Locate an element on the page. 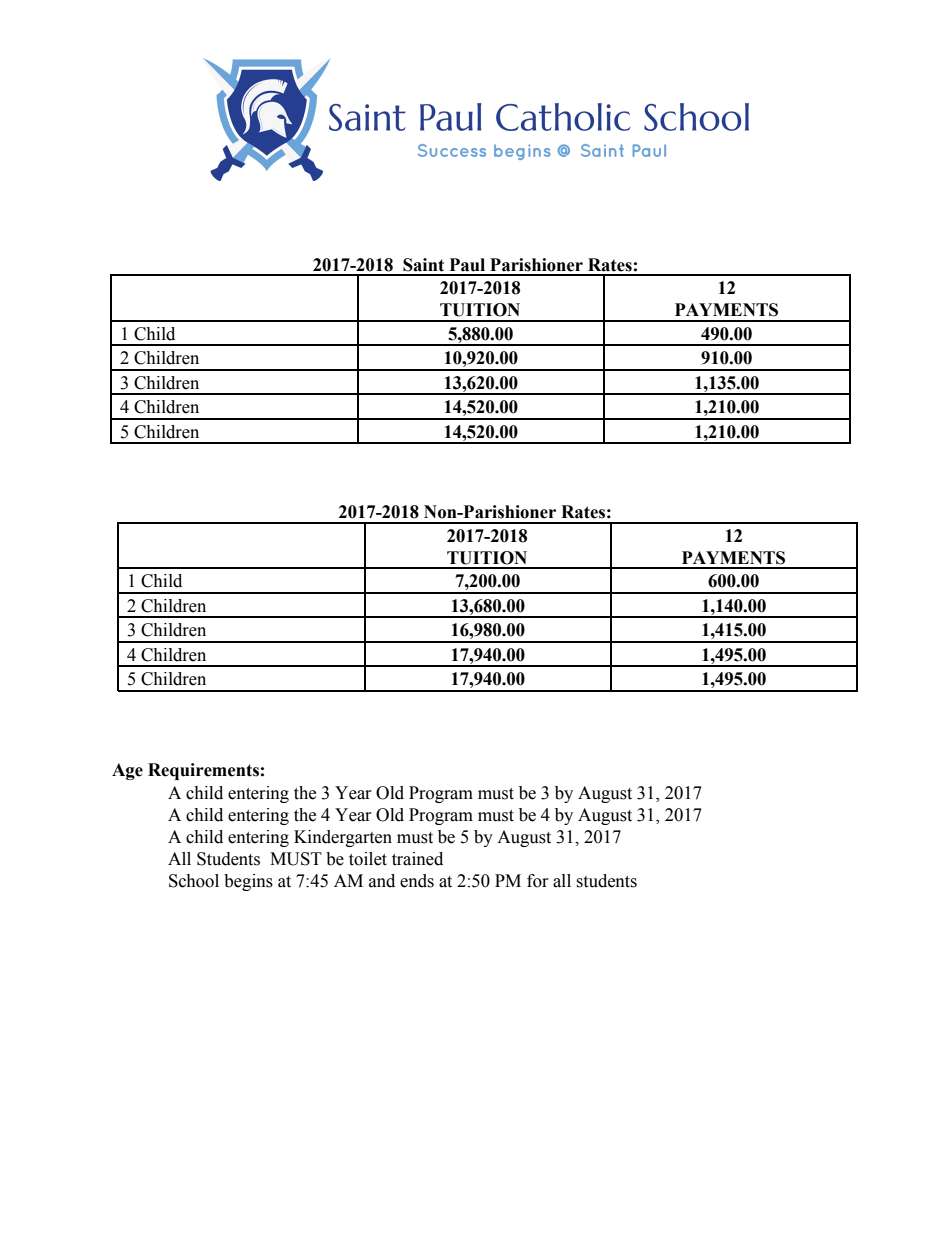 This document has width=952, height=1233. begins is located at coordinates (248, 882).
